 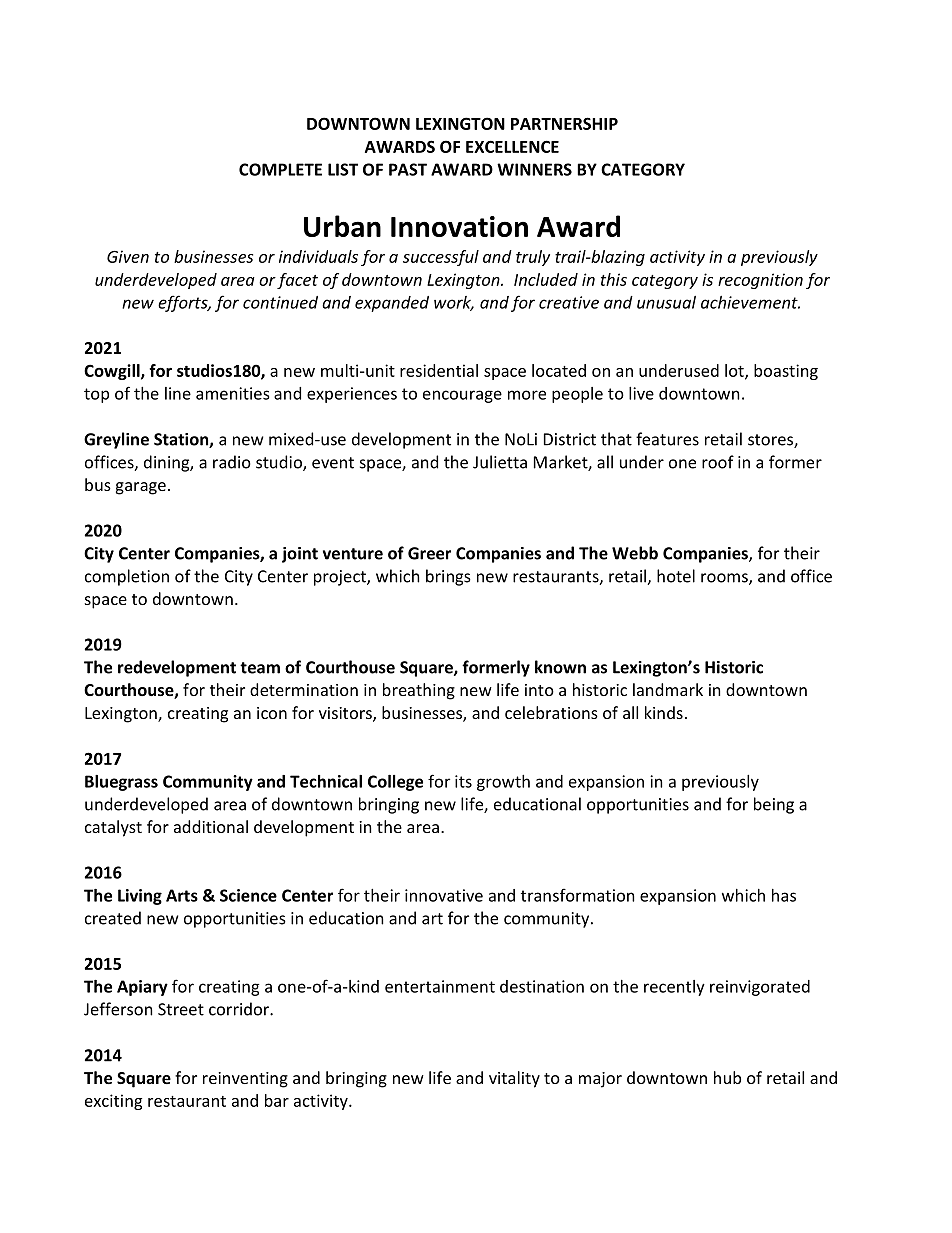 What do you see at coordinates (245, 1080) in the document?
I see `reinventing` at bounding box center [245, 1080].
